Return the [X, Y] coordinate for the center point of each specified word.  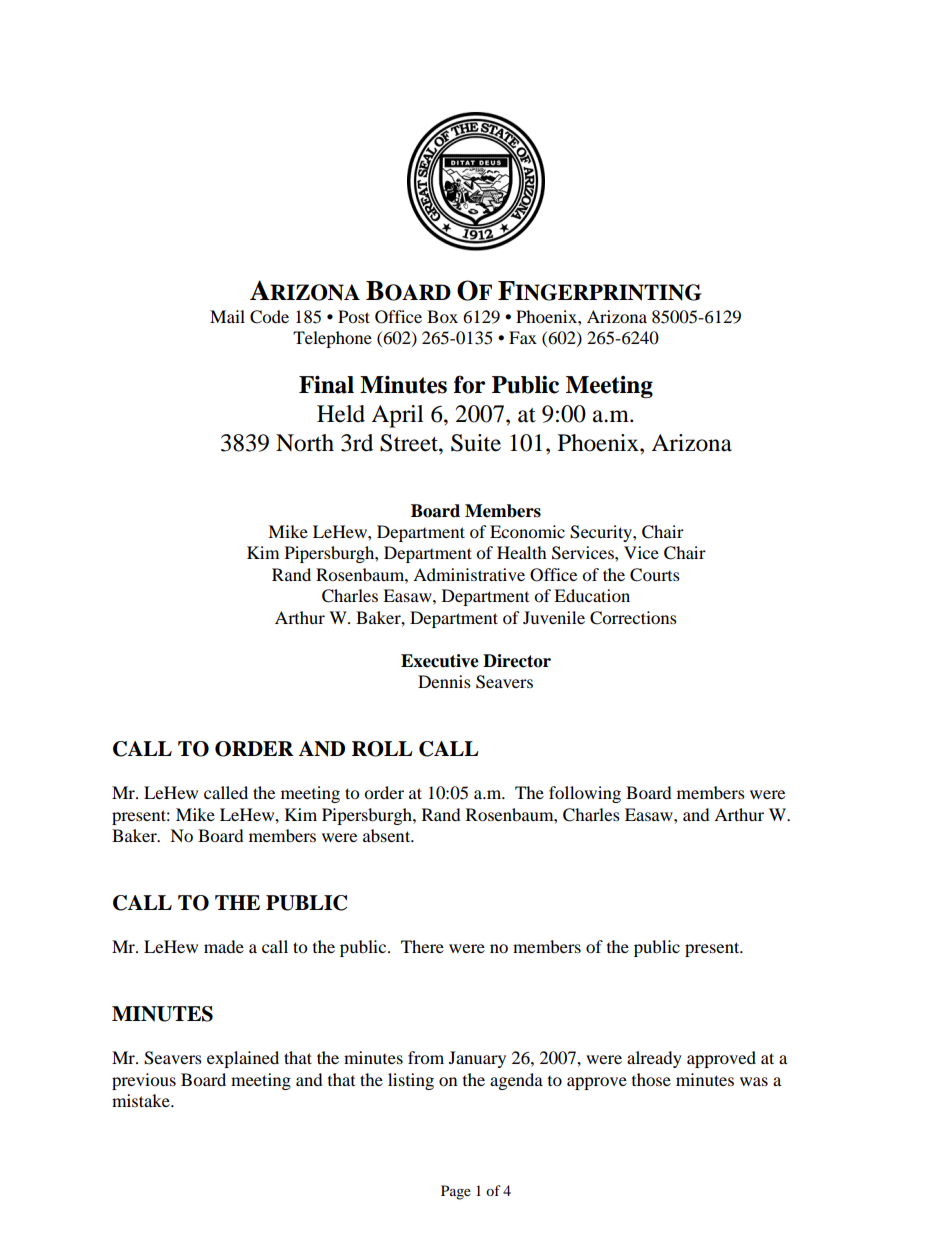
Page [456, 1192]
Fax [523, 337]
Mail [227, 316]
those [651, 1079]
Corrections [633, 618]
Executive [440, 661]
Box [442, 316]
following [585, 794]
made [224, 946]
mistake [142, 1100]
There [422, 946]
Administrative [469, 574]
